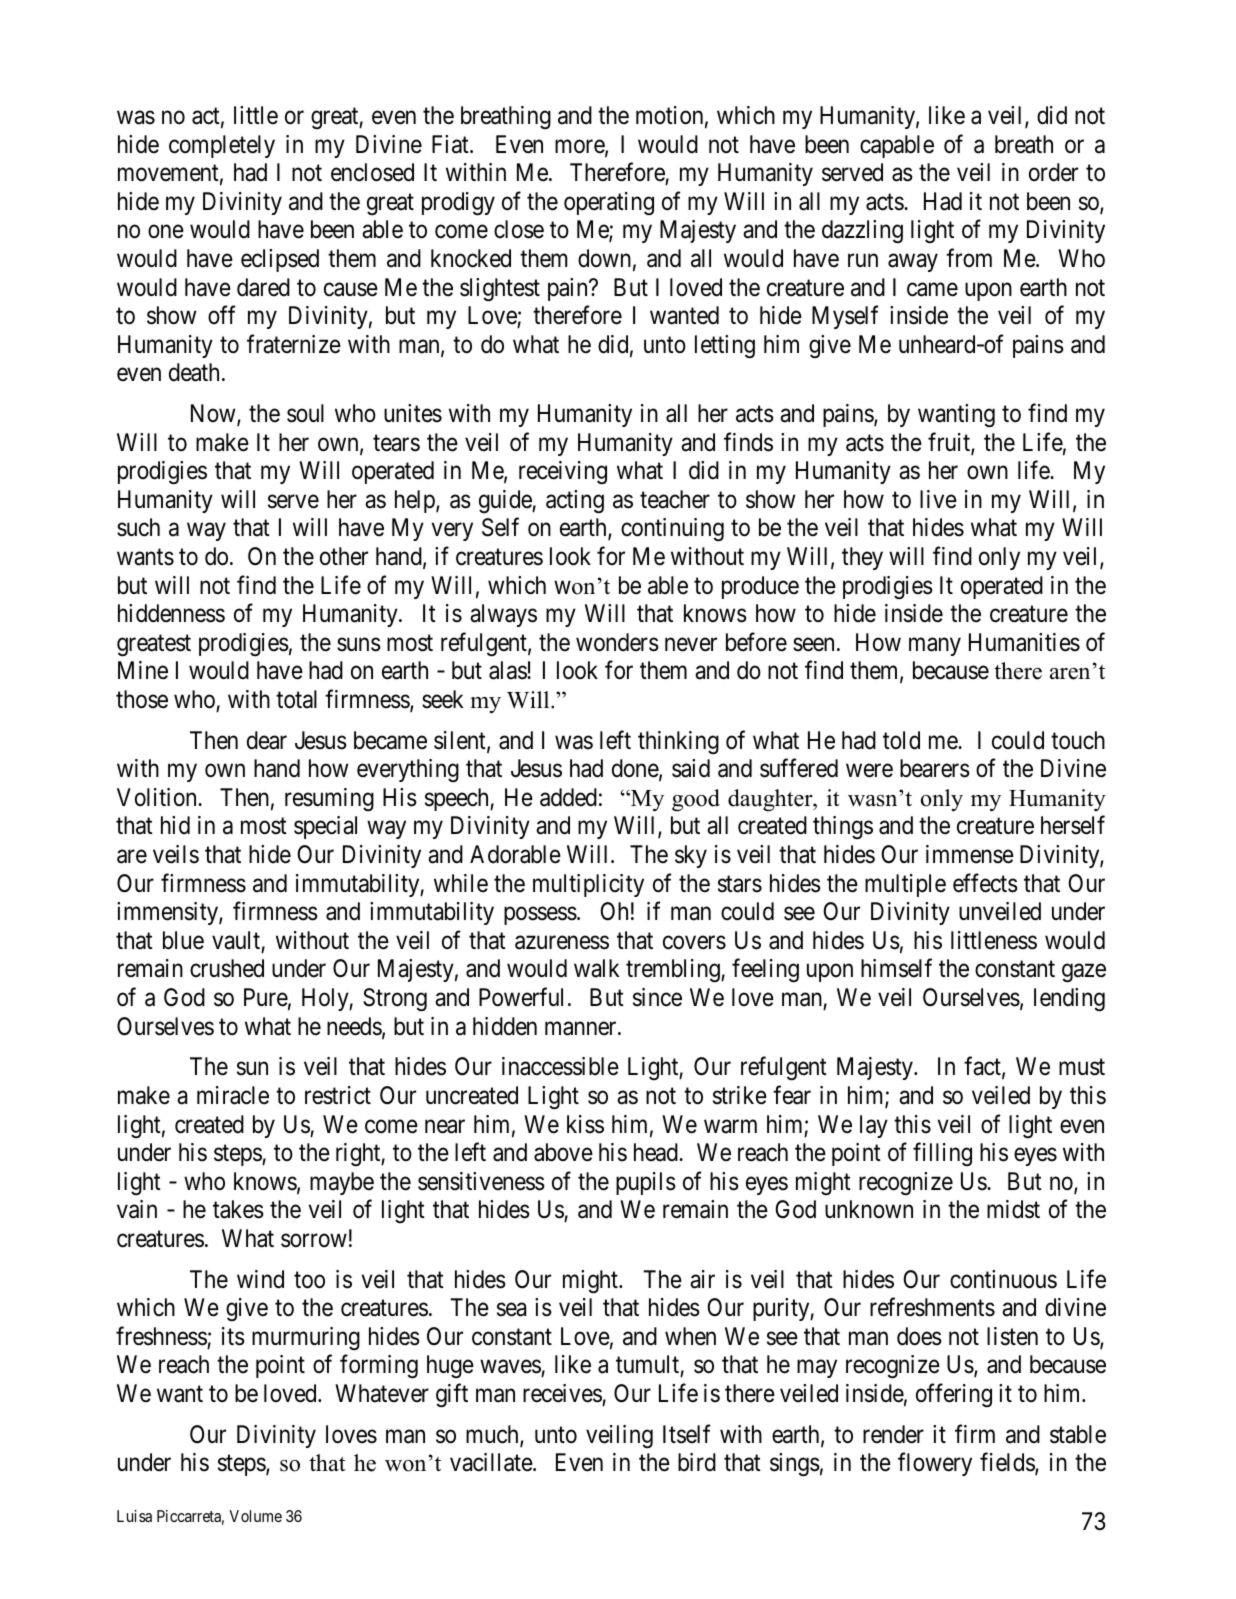  What do you see at coordinates (1082, 1067) in the screenshot?
I see `must` at bounding box center [1082, 1067].
